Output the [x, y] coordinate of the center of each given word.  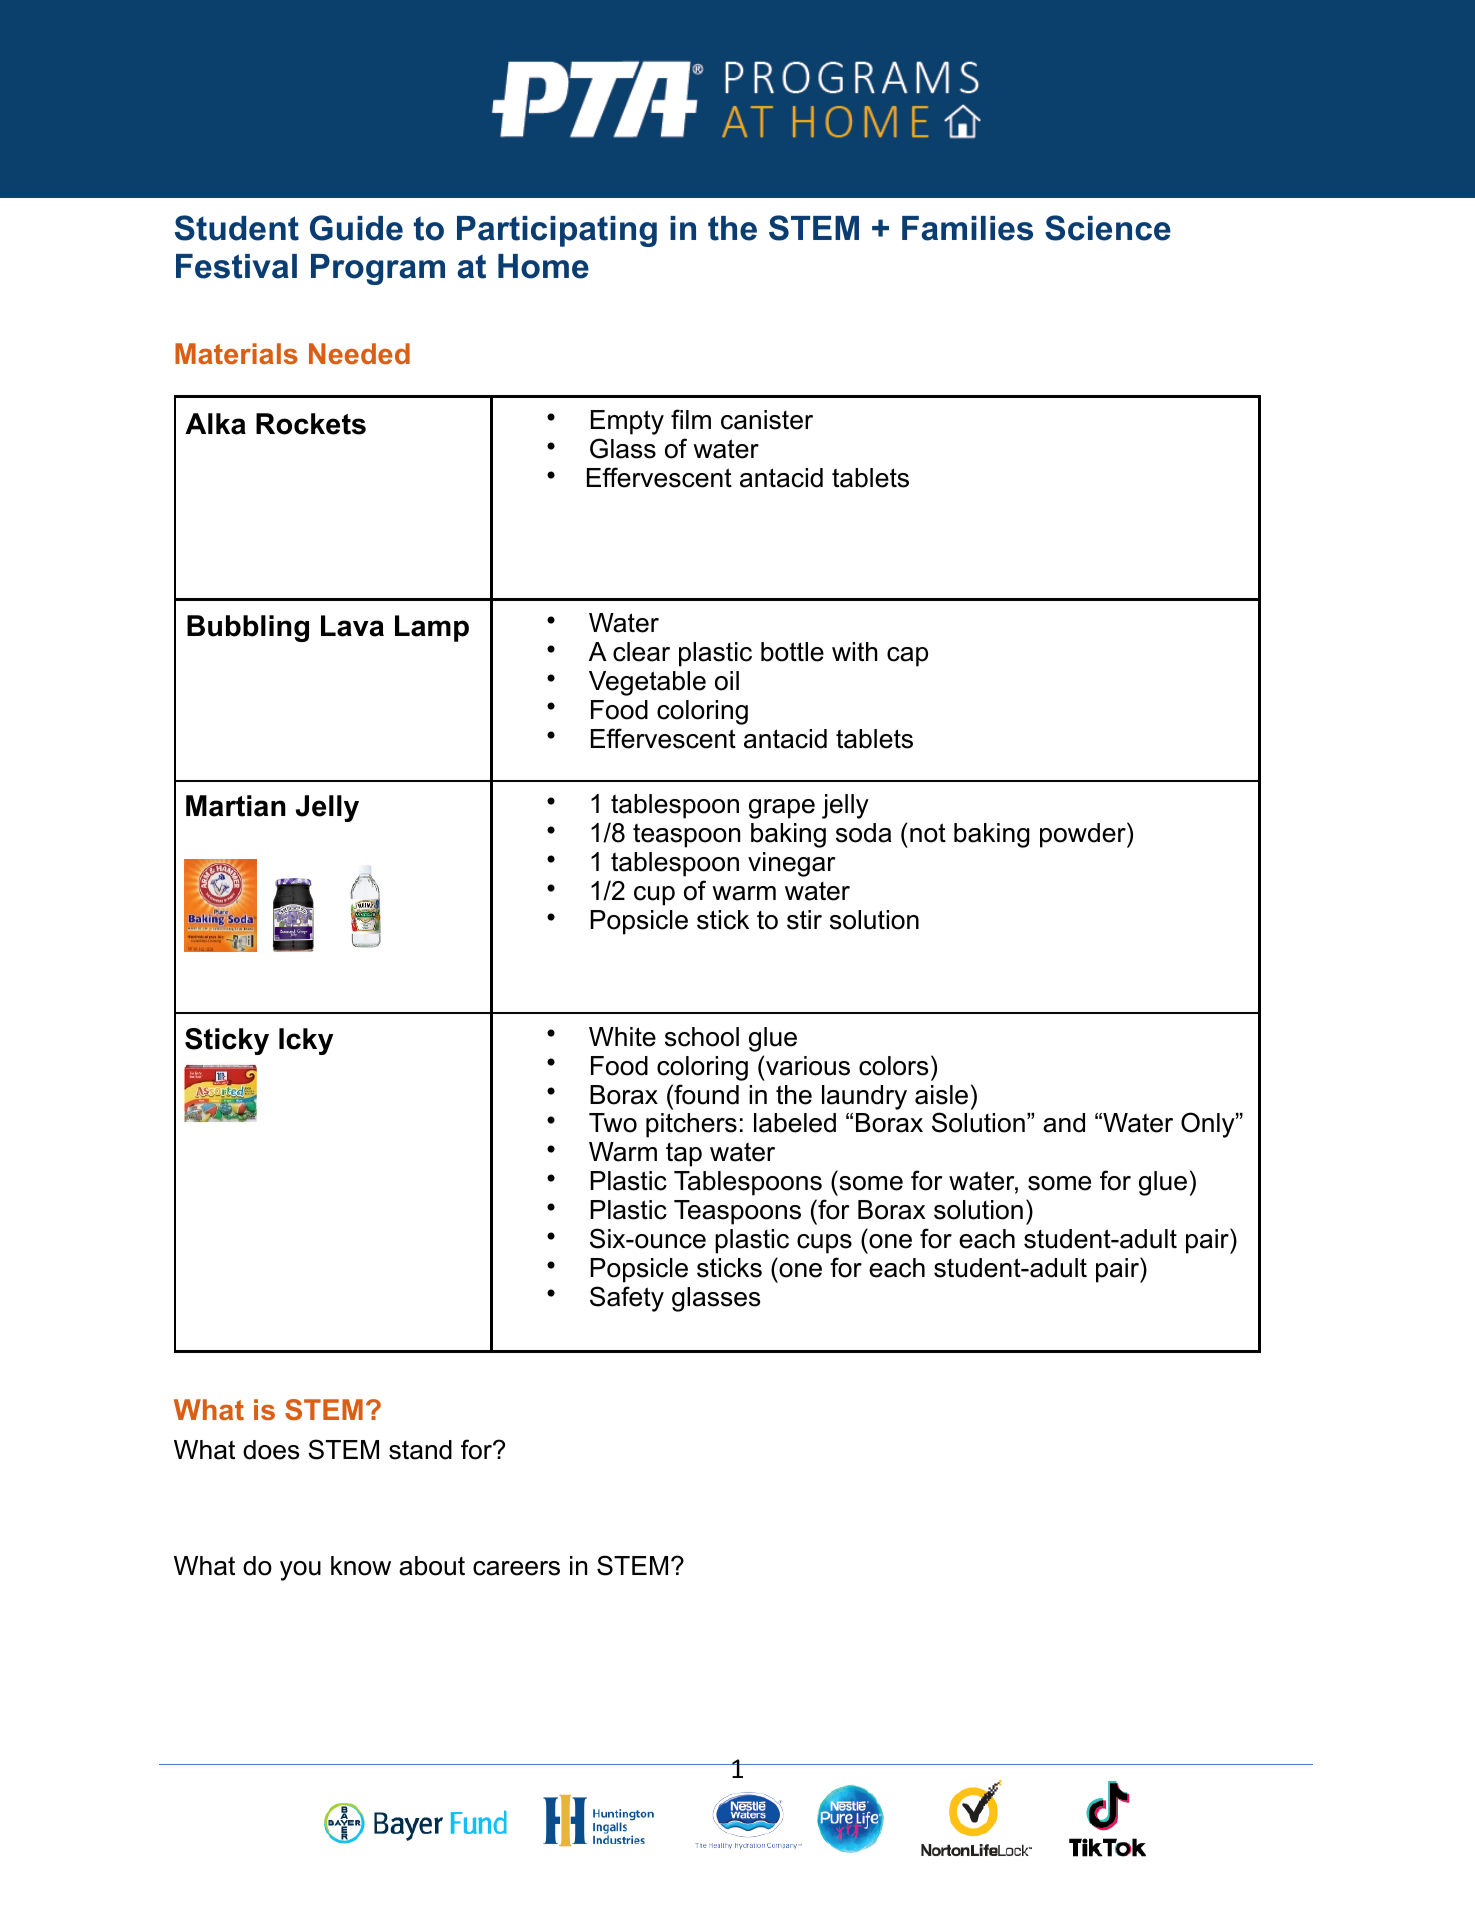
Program [378, 269]
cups [824, 1244]
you [300, 1571]
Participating [557, 231]
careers [516, 1568]
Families [967, 228]
